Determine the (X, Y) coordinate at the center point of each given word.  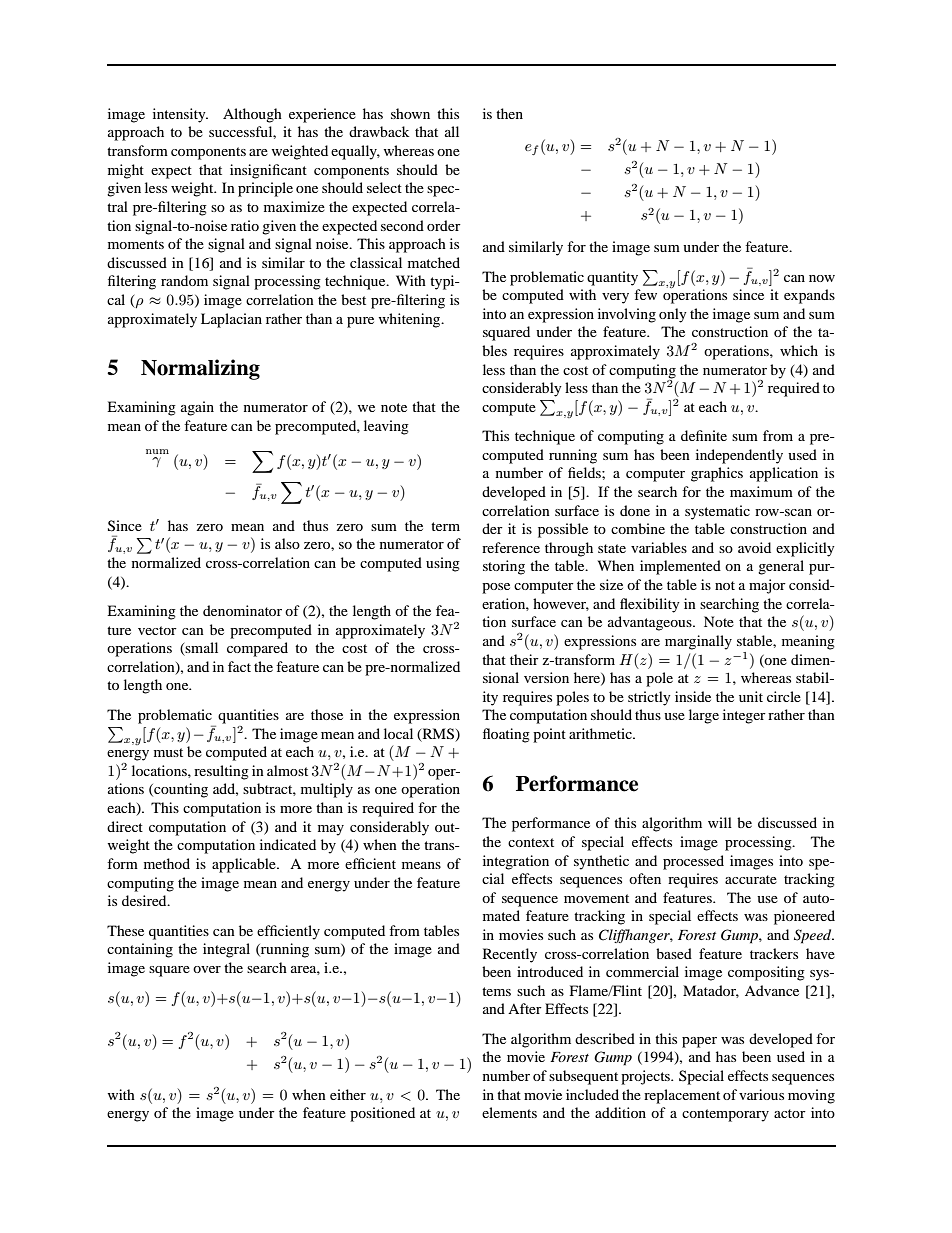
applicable (245, 865)
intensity (180, 115)
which (799, 350)
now (822, 278)
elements (509, 1112)
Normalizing (200, 369)
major (767, 586)
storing (504, 567)
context (531, 842)
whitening (411, 320)
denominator (242, 610)
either (348, 1094)
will (720, 822)
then (509, 113)
